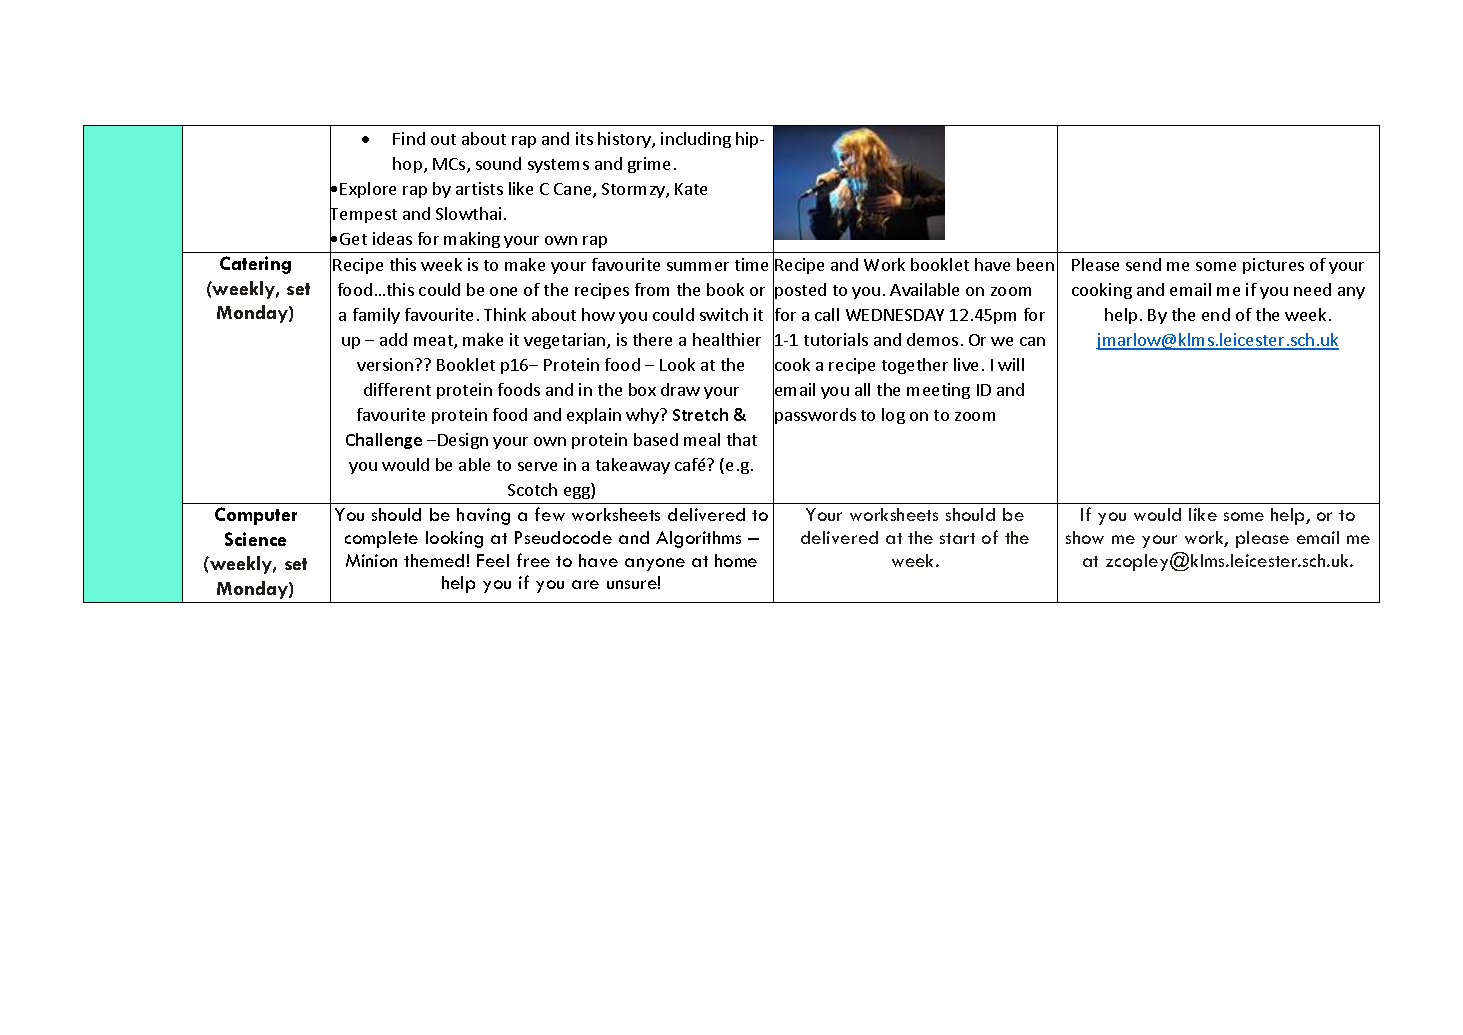 The width and height of the page is (1463, 1035). Describe the element at coordinates (376, 316) in the page. I see `family` at that location.
